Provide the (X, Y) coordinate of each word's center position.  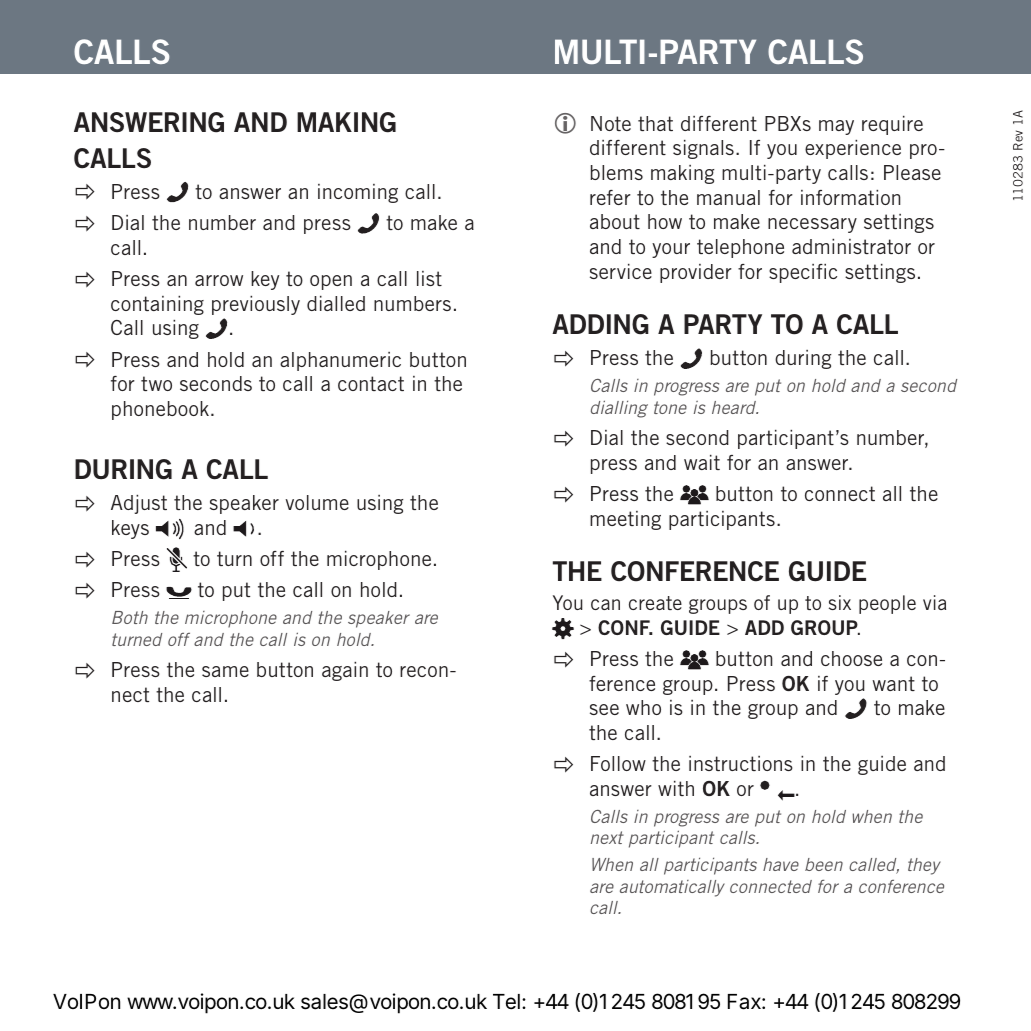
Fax (745, 1002)
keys (130, 529)
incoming (358, 193)
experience (853, 149)
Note (611, 123)
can (605, 604)
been (824, 864)
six (840, 602)
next (607, 837)
